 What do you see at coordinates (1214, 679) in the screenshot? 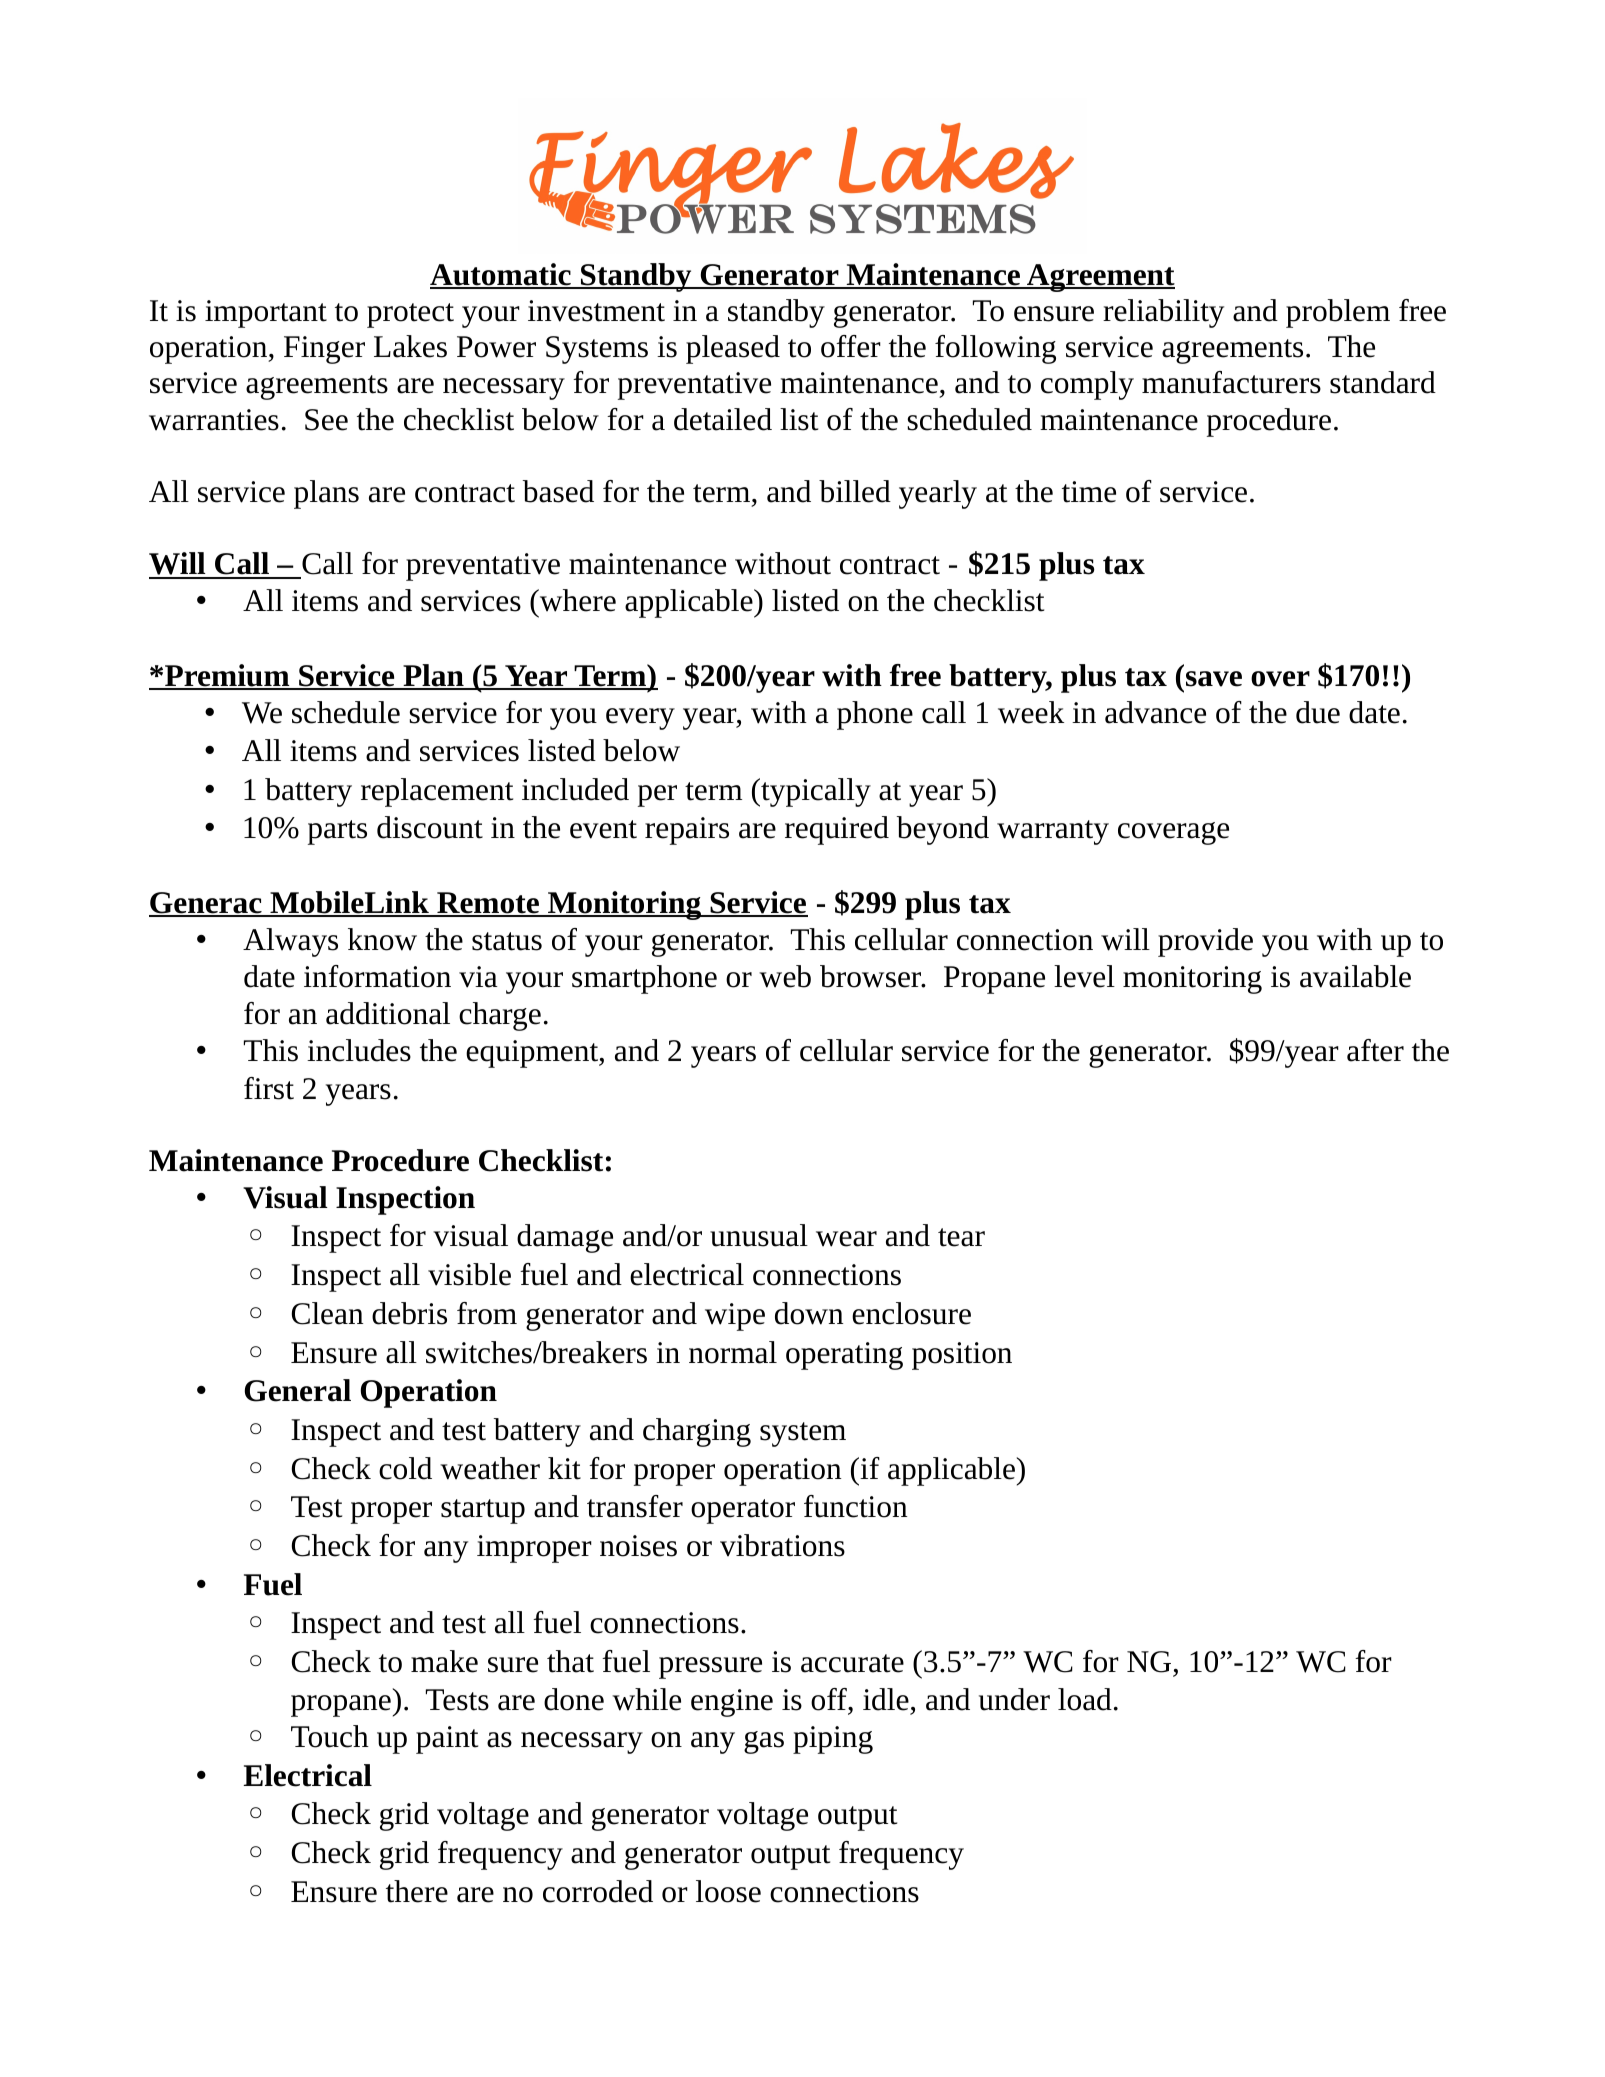
I see `save` at bounding box center [1214, 679].
